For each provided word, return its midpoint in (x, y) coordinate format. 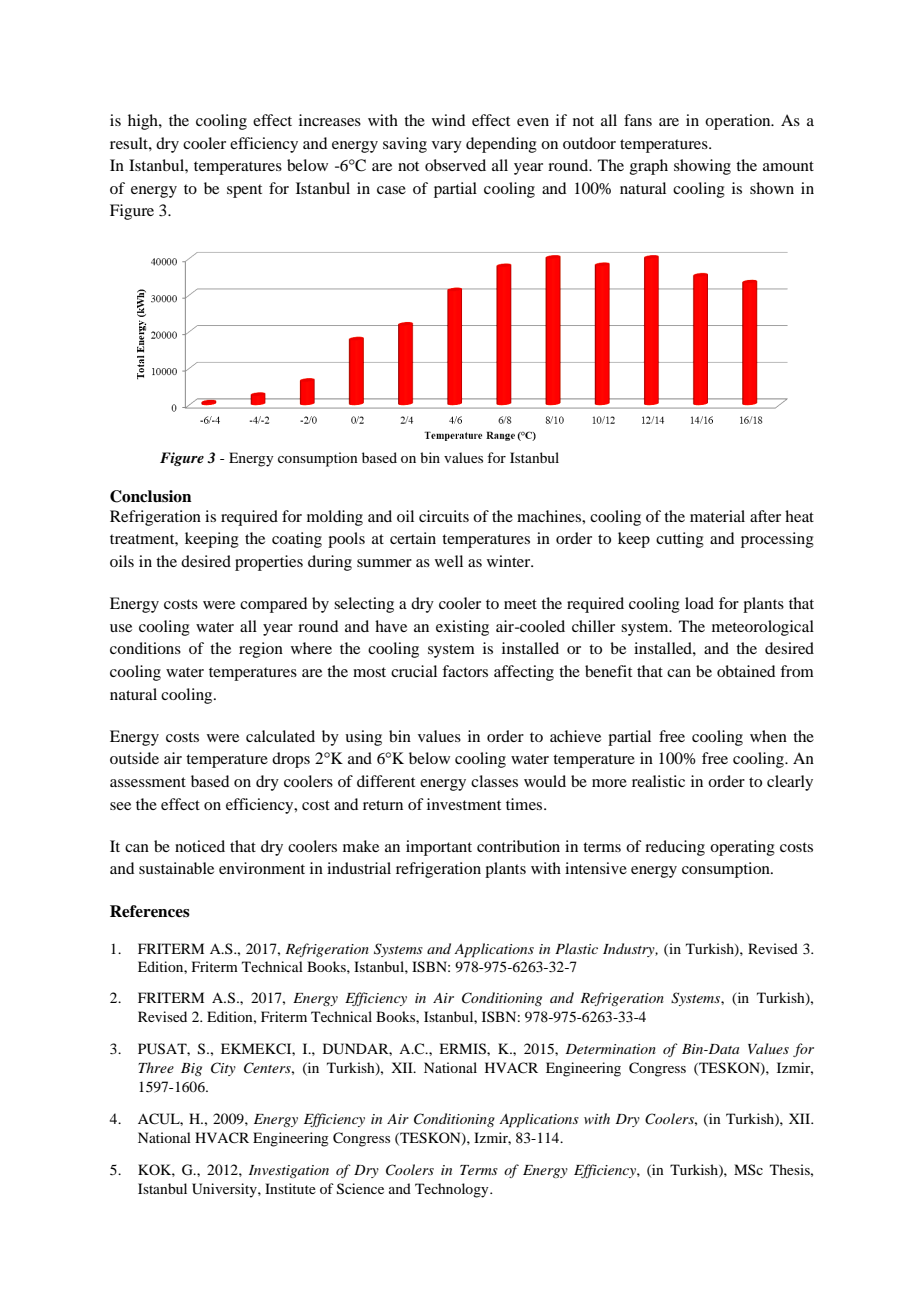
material (717, 516)
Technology (453, 1190)
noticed (200, 846)
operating (742, 848)
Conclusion (151, 496)
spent (244, 191)
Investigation (289, 1171)
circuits (444, 516)
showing (702, 167)
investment (464, 804)
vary (447, 147)
